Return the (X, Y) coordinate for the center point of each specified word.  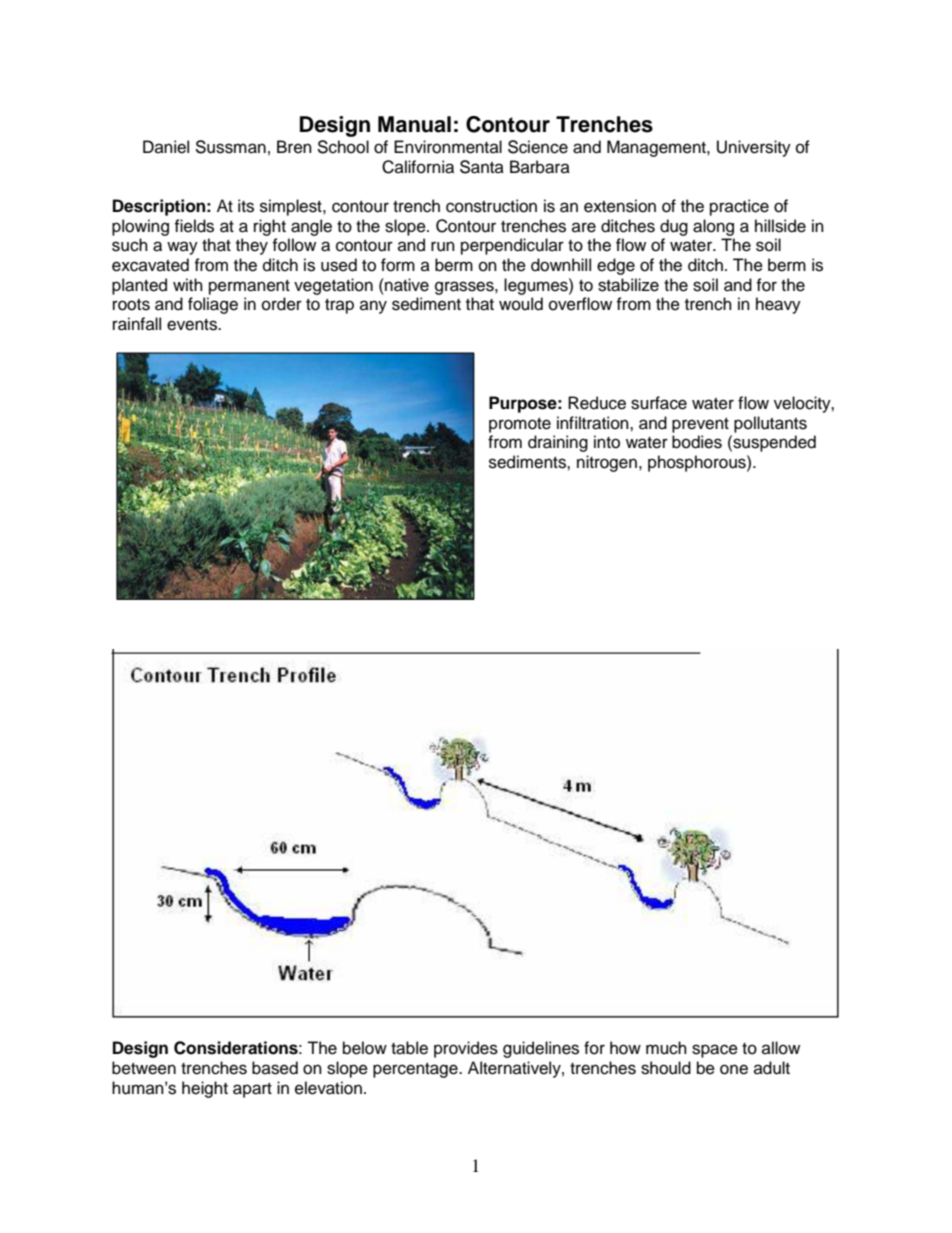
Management (657, 148)
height (205, 1089)
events (193, 325)
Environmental (448, 147)
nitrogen (607, 463)
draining (558, 443)
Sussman (230, 147)
